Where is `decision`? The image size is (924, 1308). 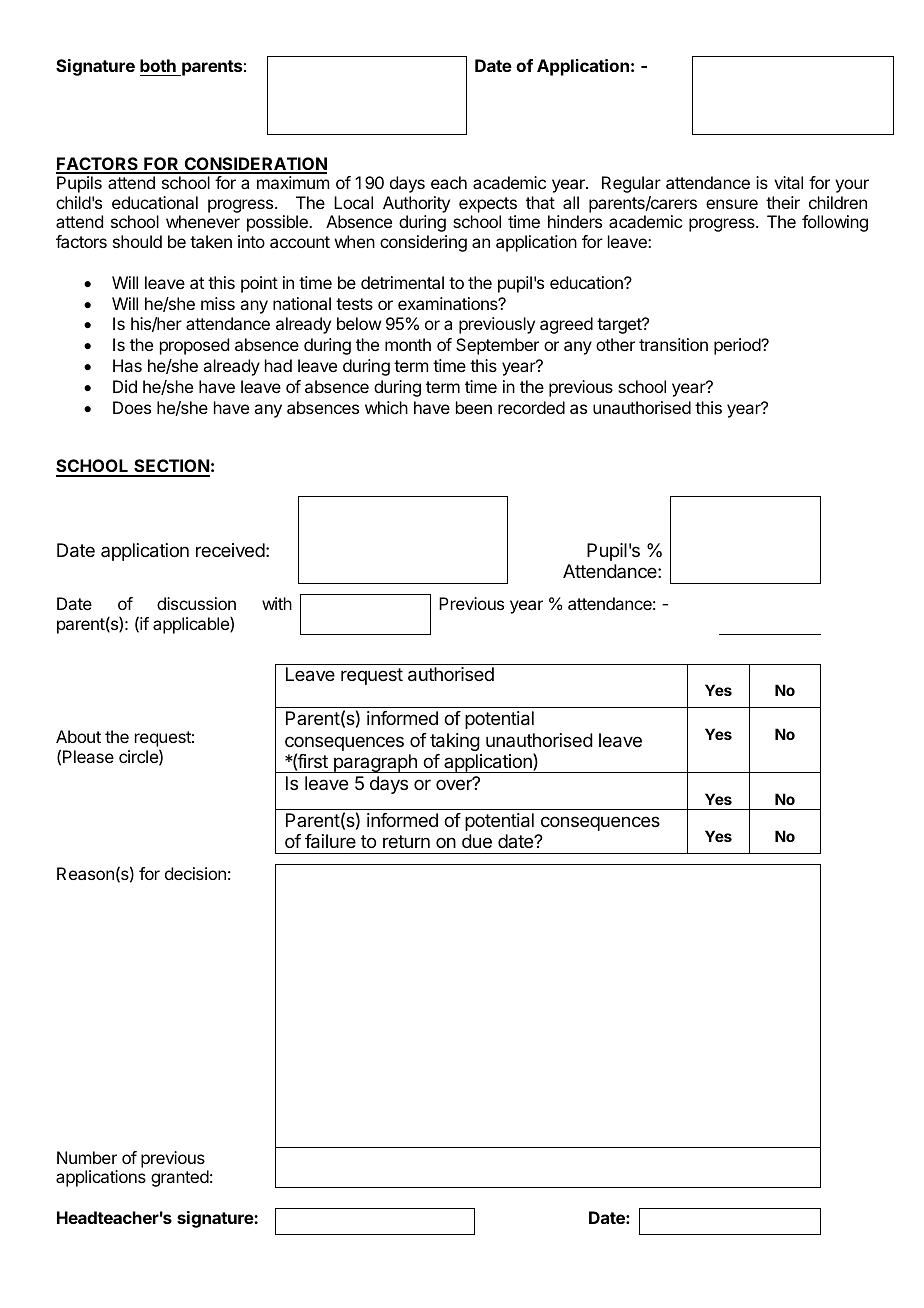 decision is located at coordinates (195, 873).
